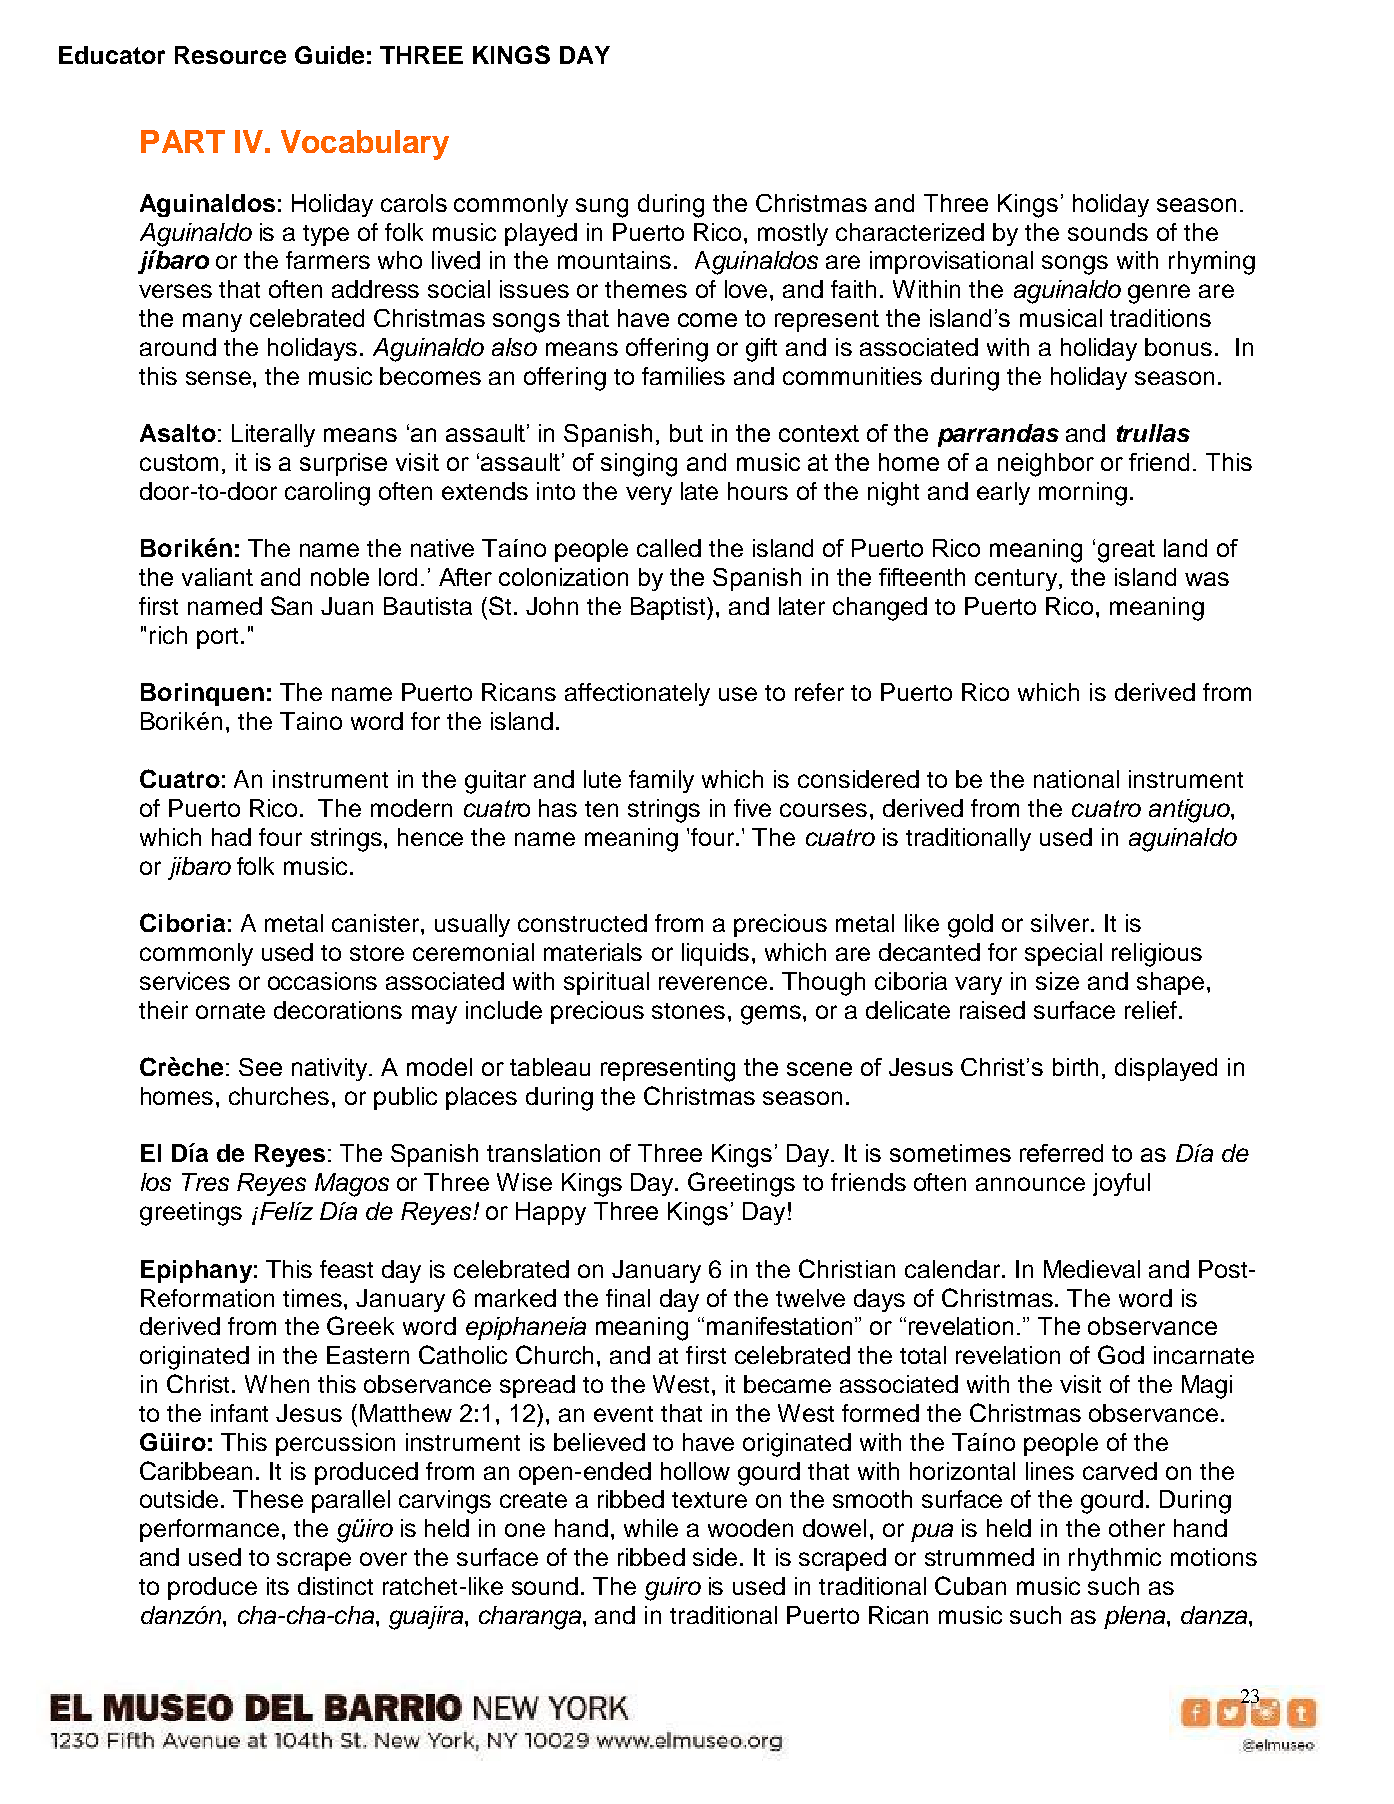 This image has height=1804, width=1394. What do you see at coordinates (217, 577) in the image?
I see `valiant` at bounding box center [217, 577].
